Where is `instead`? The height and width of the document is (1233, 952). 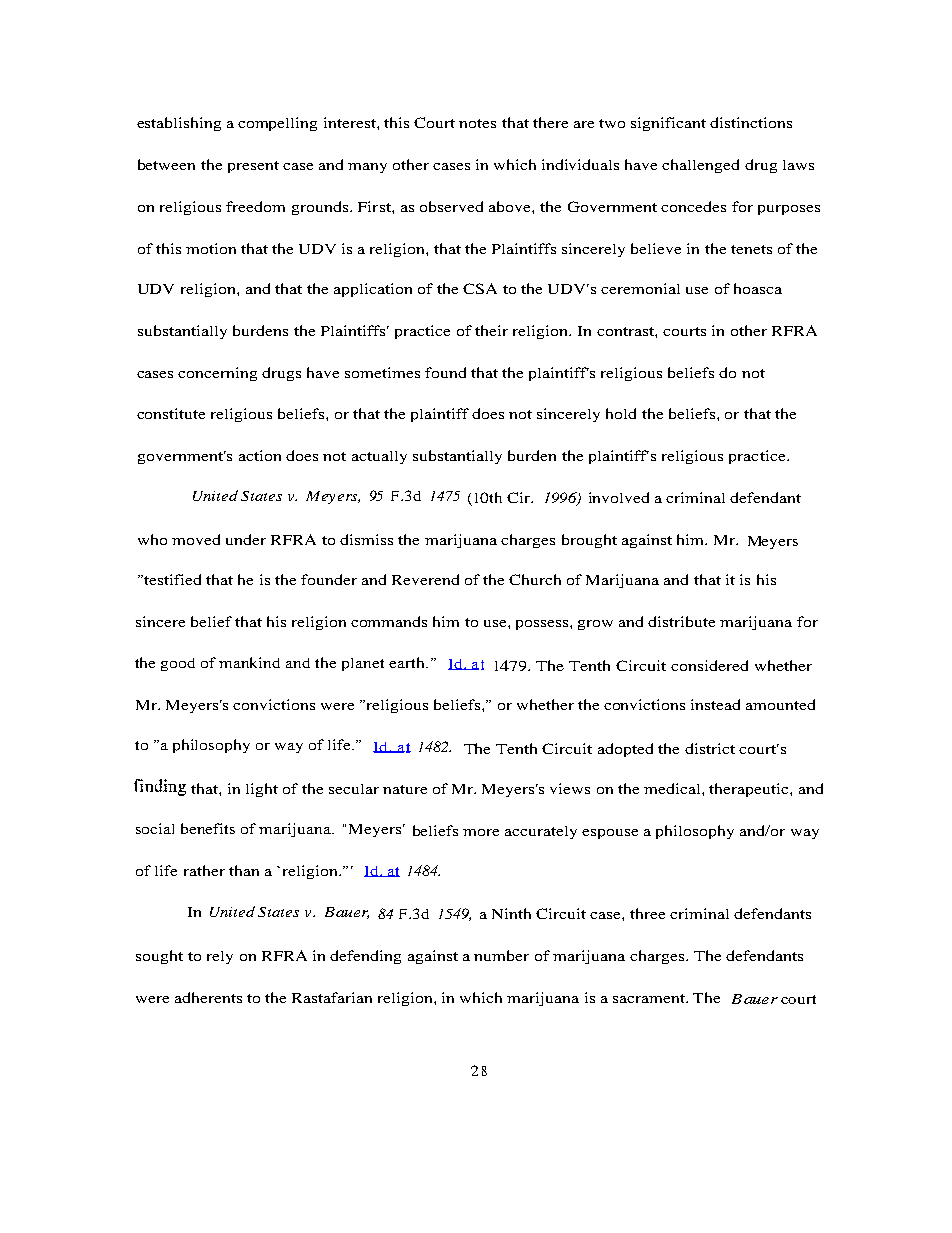 instead is located at coordinates (715, 704).
